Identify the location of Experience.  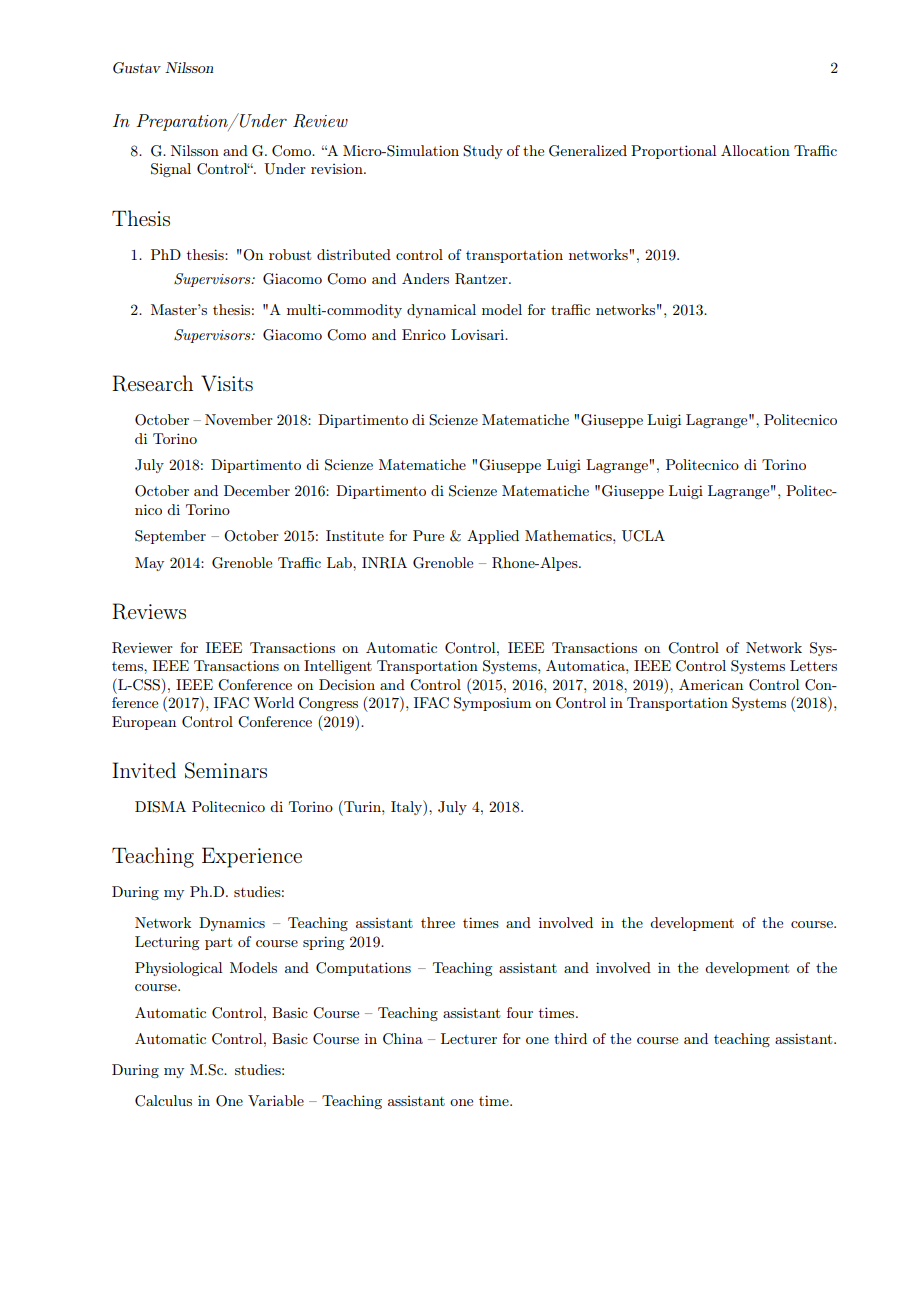
(252, 857).
